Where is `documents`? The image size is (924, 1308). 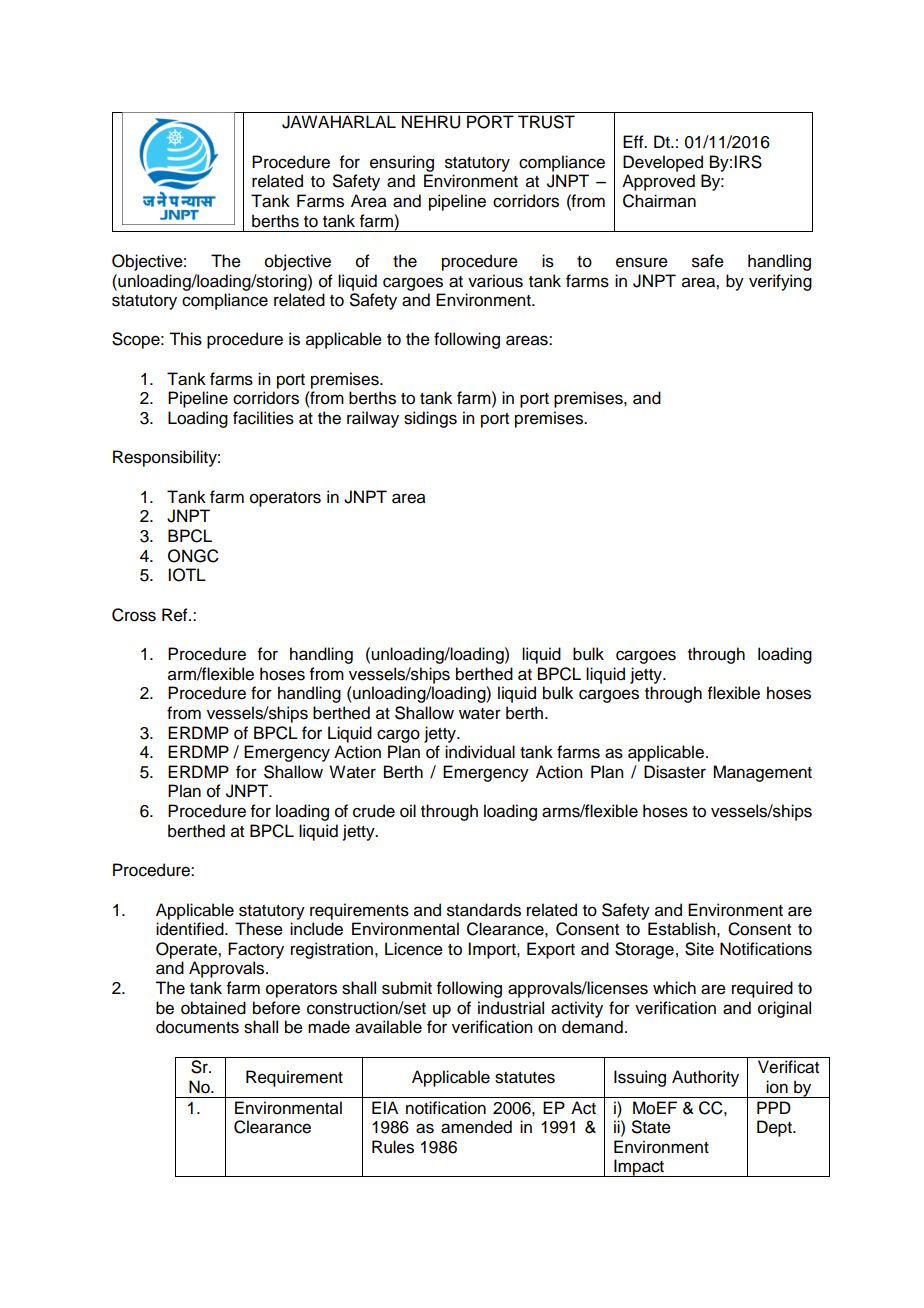
documents is located at coordinates (197, 1027).
